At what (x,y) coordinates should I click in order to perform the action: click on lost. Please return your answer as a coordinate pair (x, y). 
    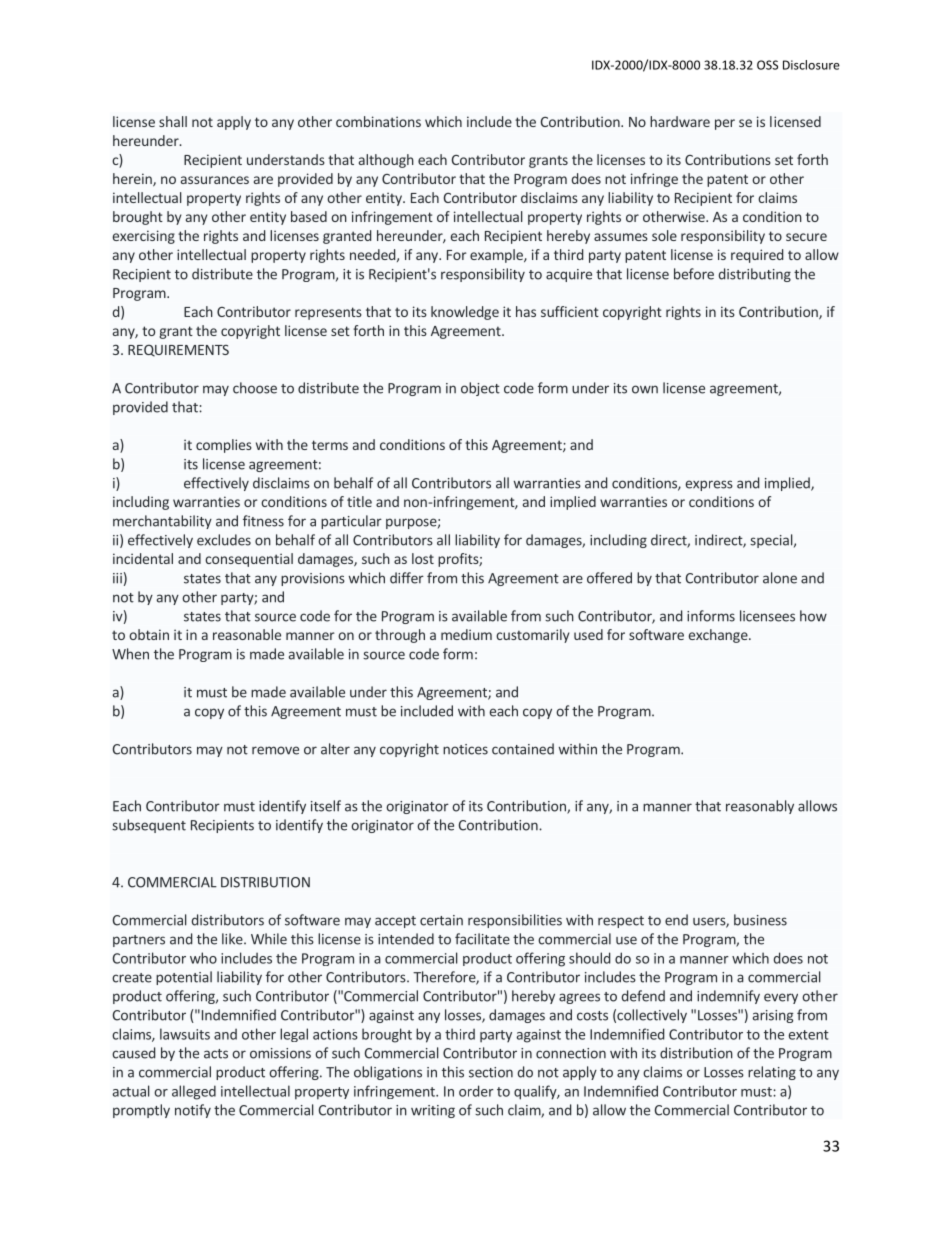
    Looking at the image, I should click on (423, 558).
